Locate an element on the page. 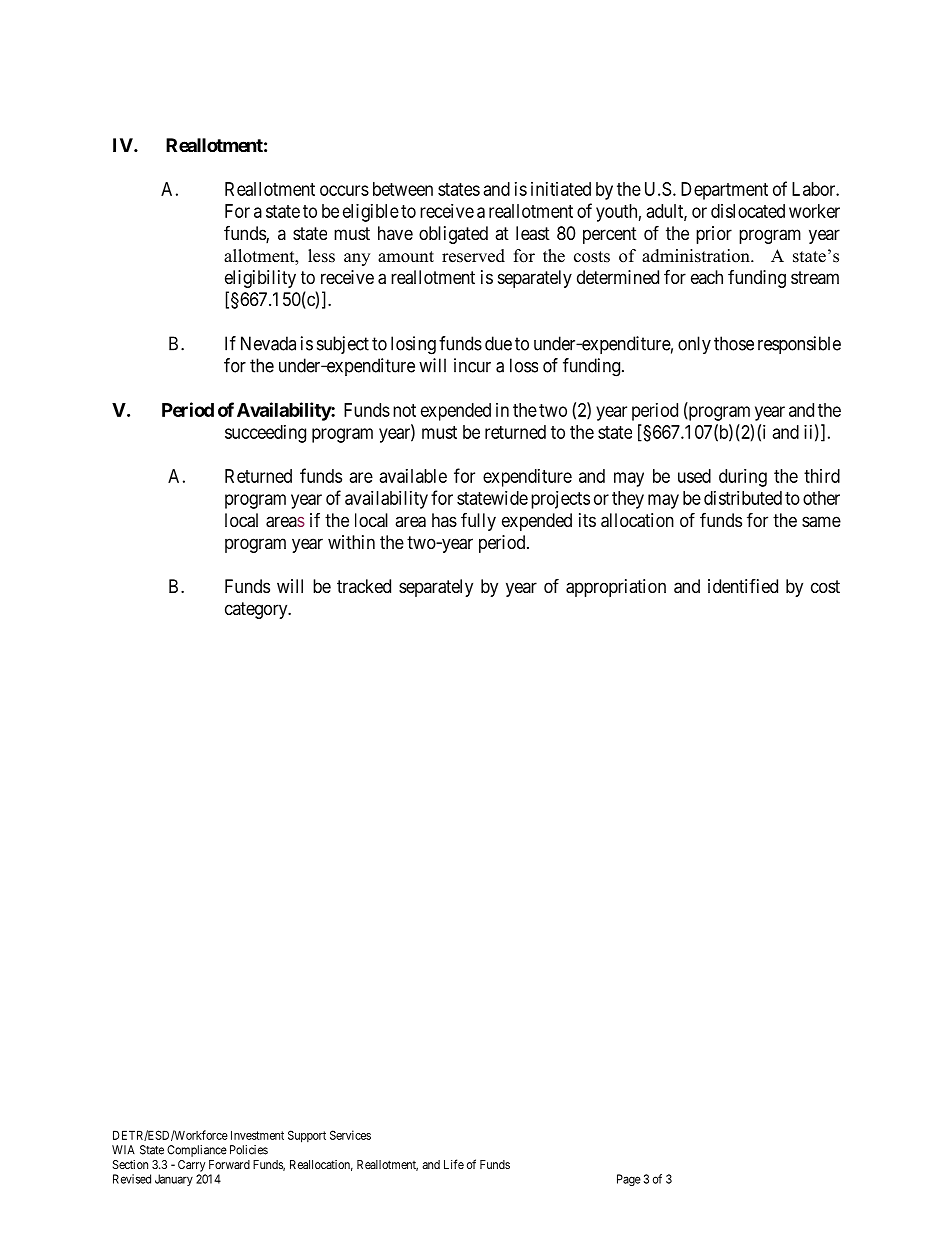 The width and height of the page is (952, 1233). Compliance is located at coordinates (197, 1151).
